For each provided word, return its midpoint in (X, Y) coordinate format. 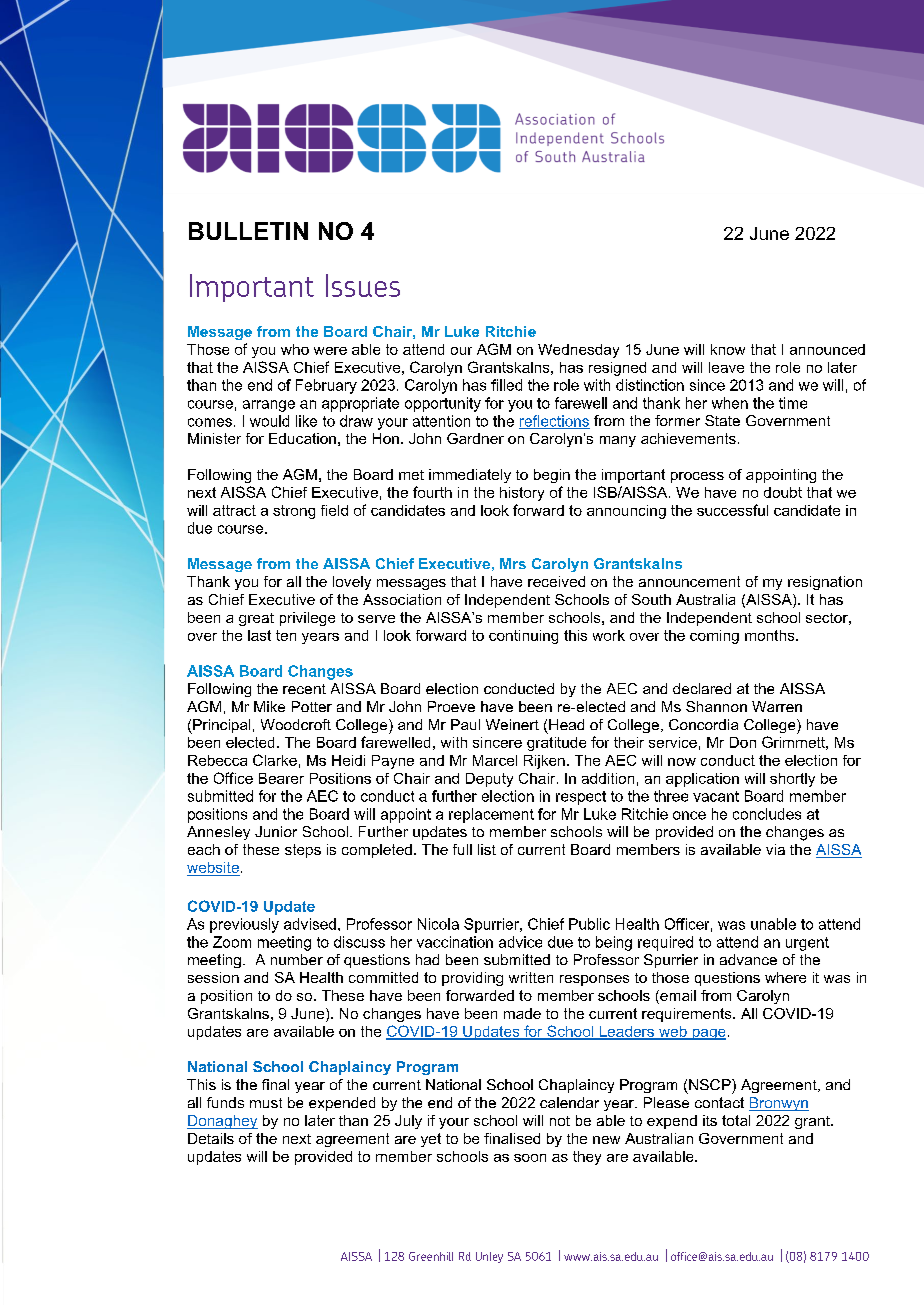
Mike (269, 706)
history (522, 494)
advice (520, 942)
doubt (783, 492)
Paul (465, 724)
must (266, 1103)
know (728, 349)
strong (294, 512)
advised (310, 924)
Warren (777, 706)
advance (748, 959)
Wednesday (578, 351)
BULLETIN (248, 231)
